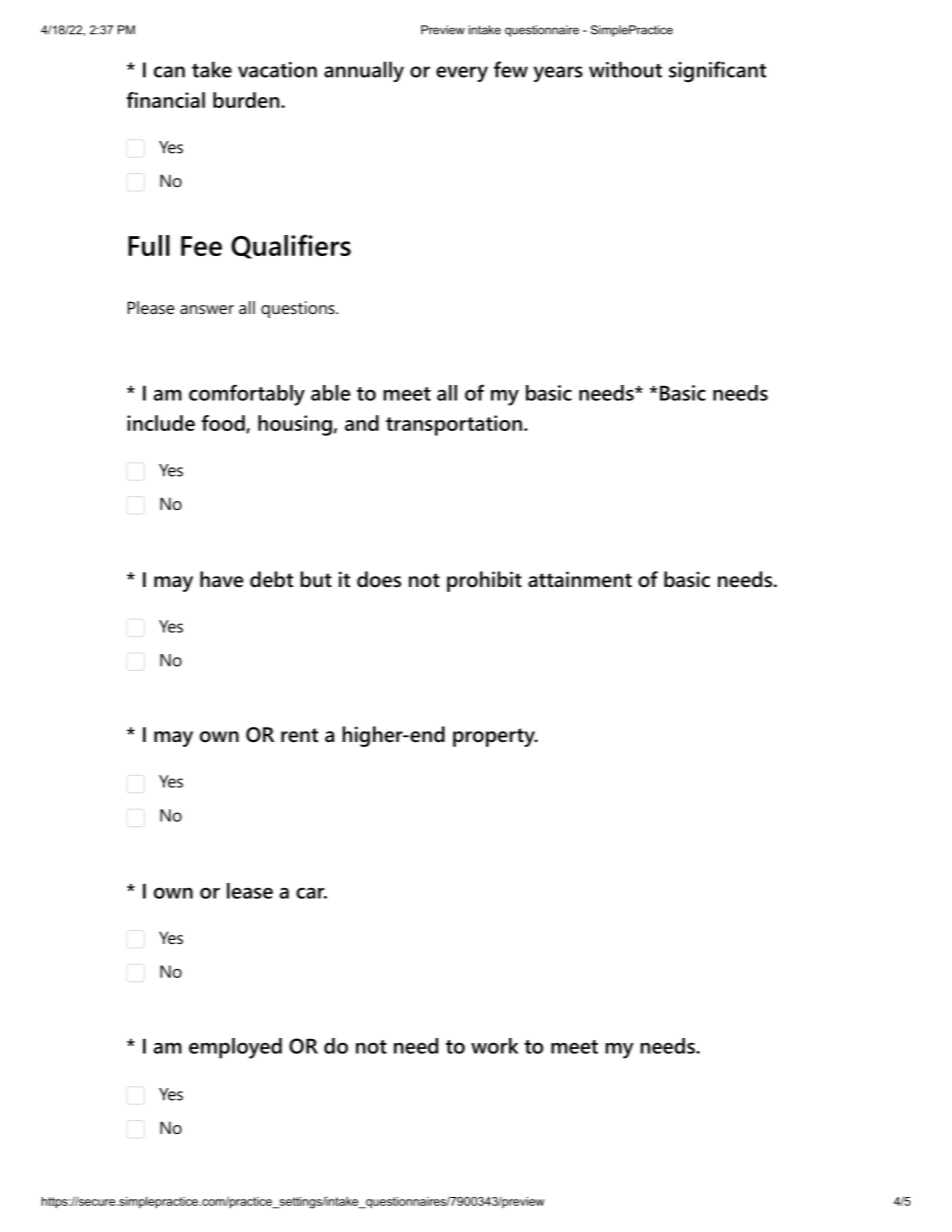 The height and width of the screenshot is (1232, 952). I want to click on does, so click(379, 579).
